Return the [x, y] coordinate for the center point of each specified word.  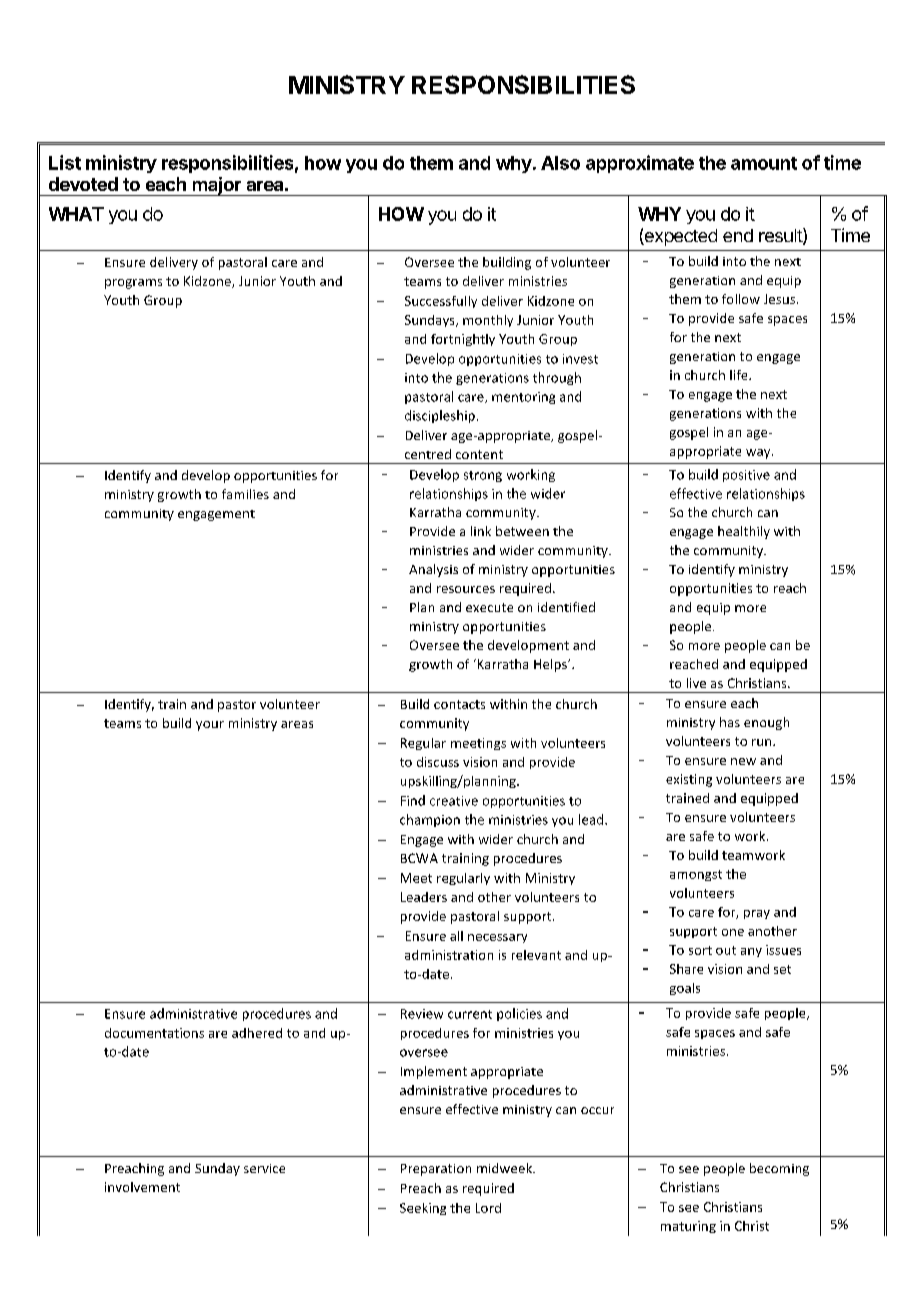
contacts [459, 704]
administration [449, 955]
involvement [142, 1187]
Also [560, 163]
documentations [154, 1033]
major [216, 186]
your [210, 726]
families [245, 494]
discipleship [440, 416]
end [738, 235]
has [730, 722]
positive [746, 476]
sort [700, 950]
